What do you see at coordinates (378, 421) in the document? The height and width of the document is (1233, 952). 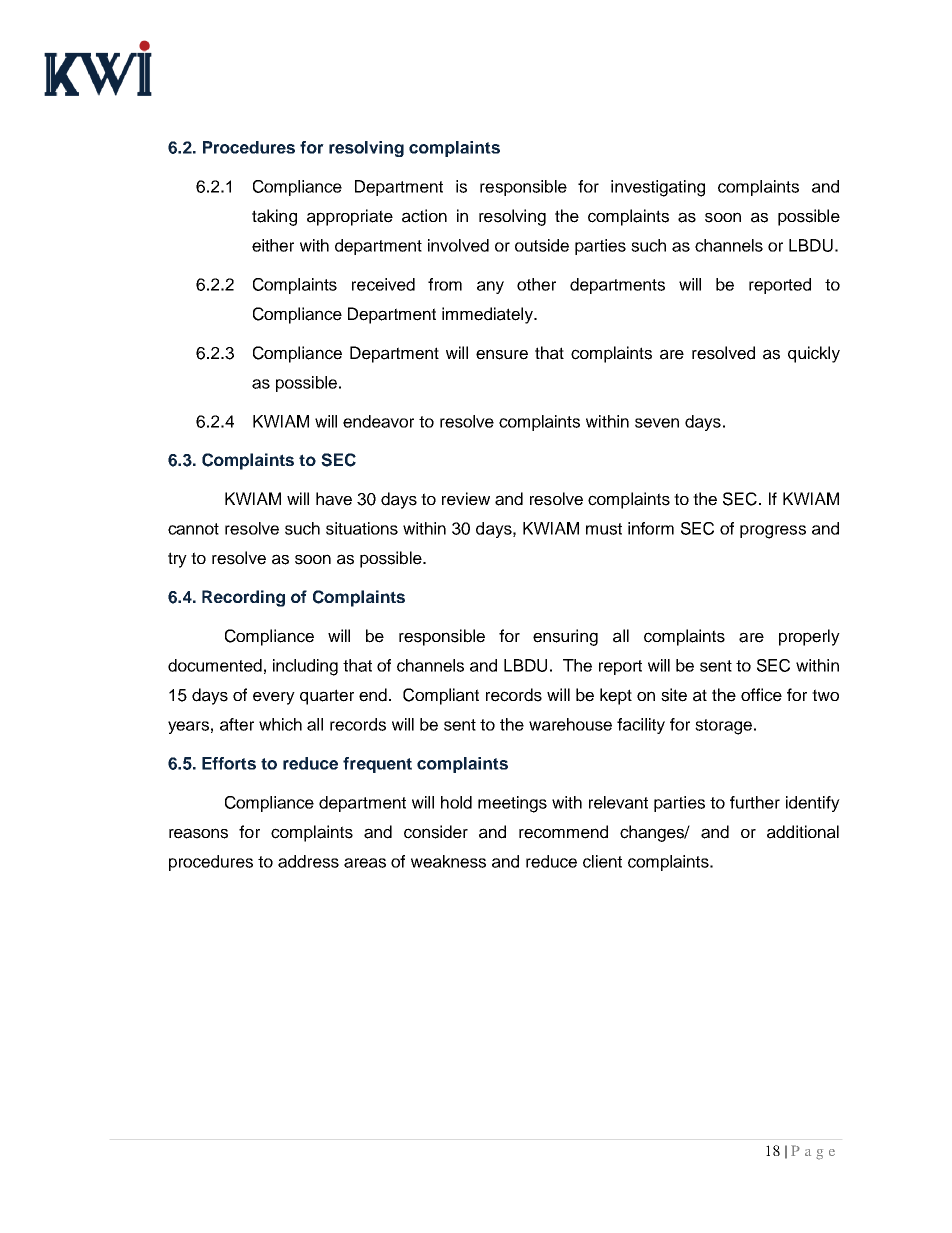 I see `endeavor` at bounding box center [378, 421].
